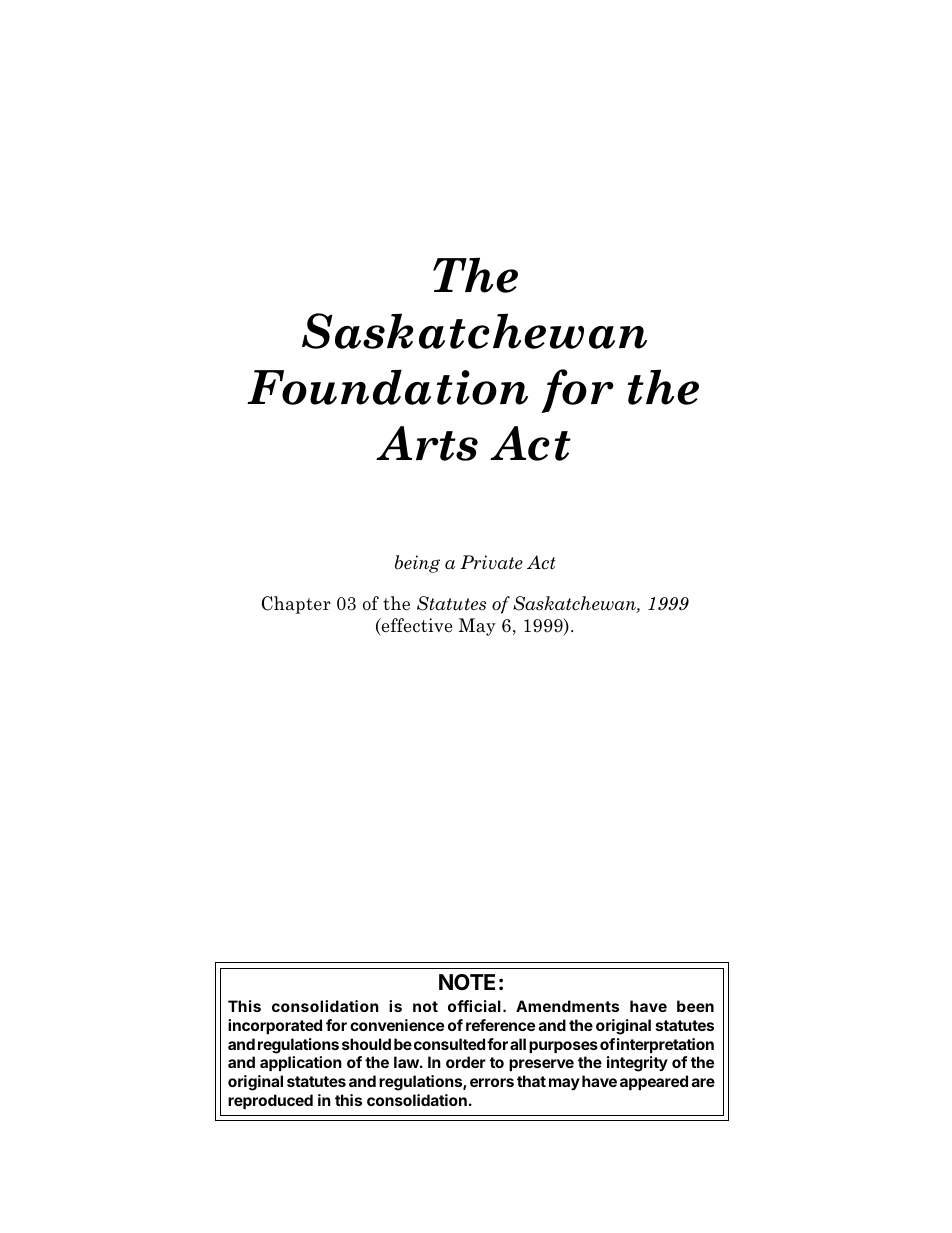 The width and height of the screenshot is (952, 1233). Describe the element at coordinates (491, 562) in the screenshot. I see `Private` at that location.
